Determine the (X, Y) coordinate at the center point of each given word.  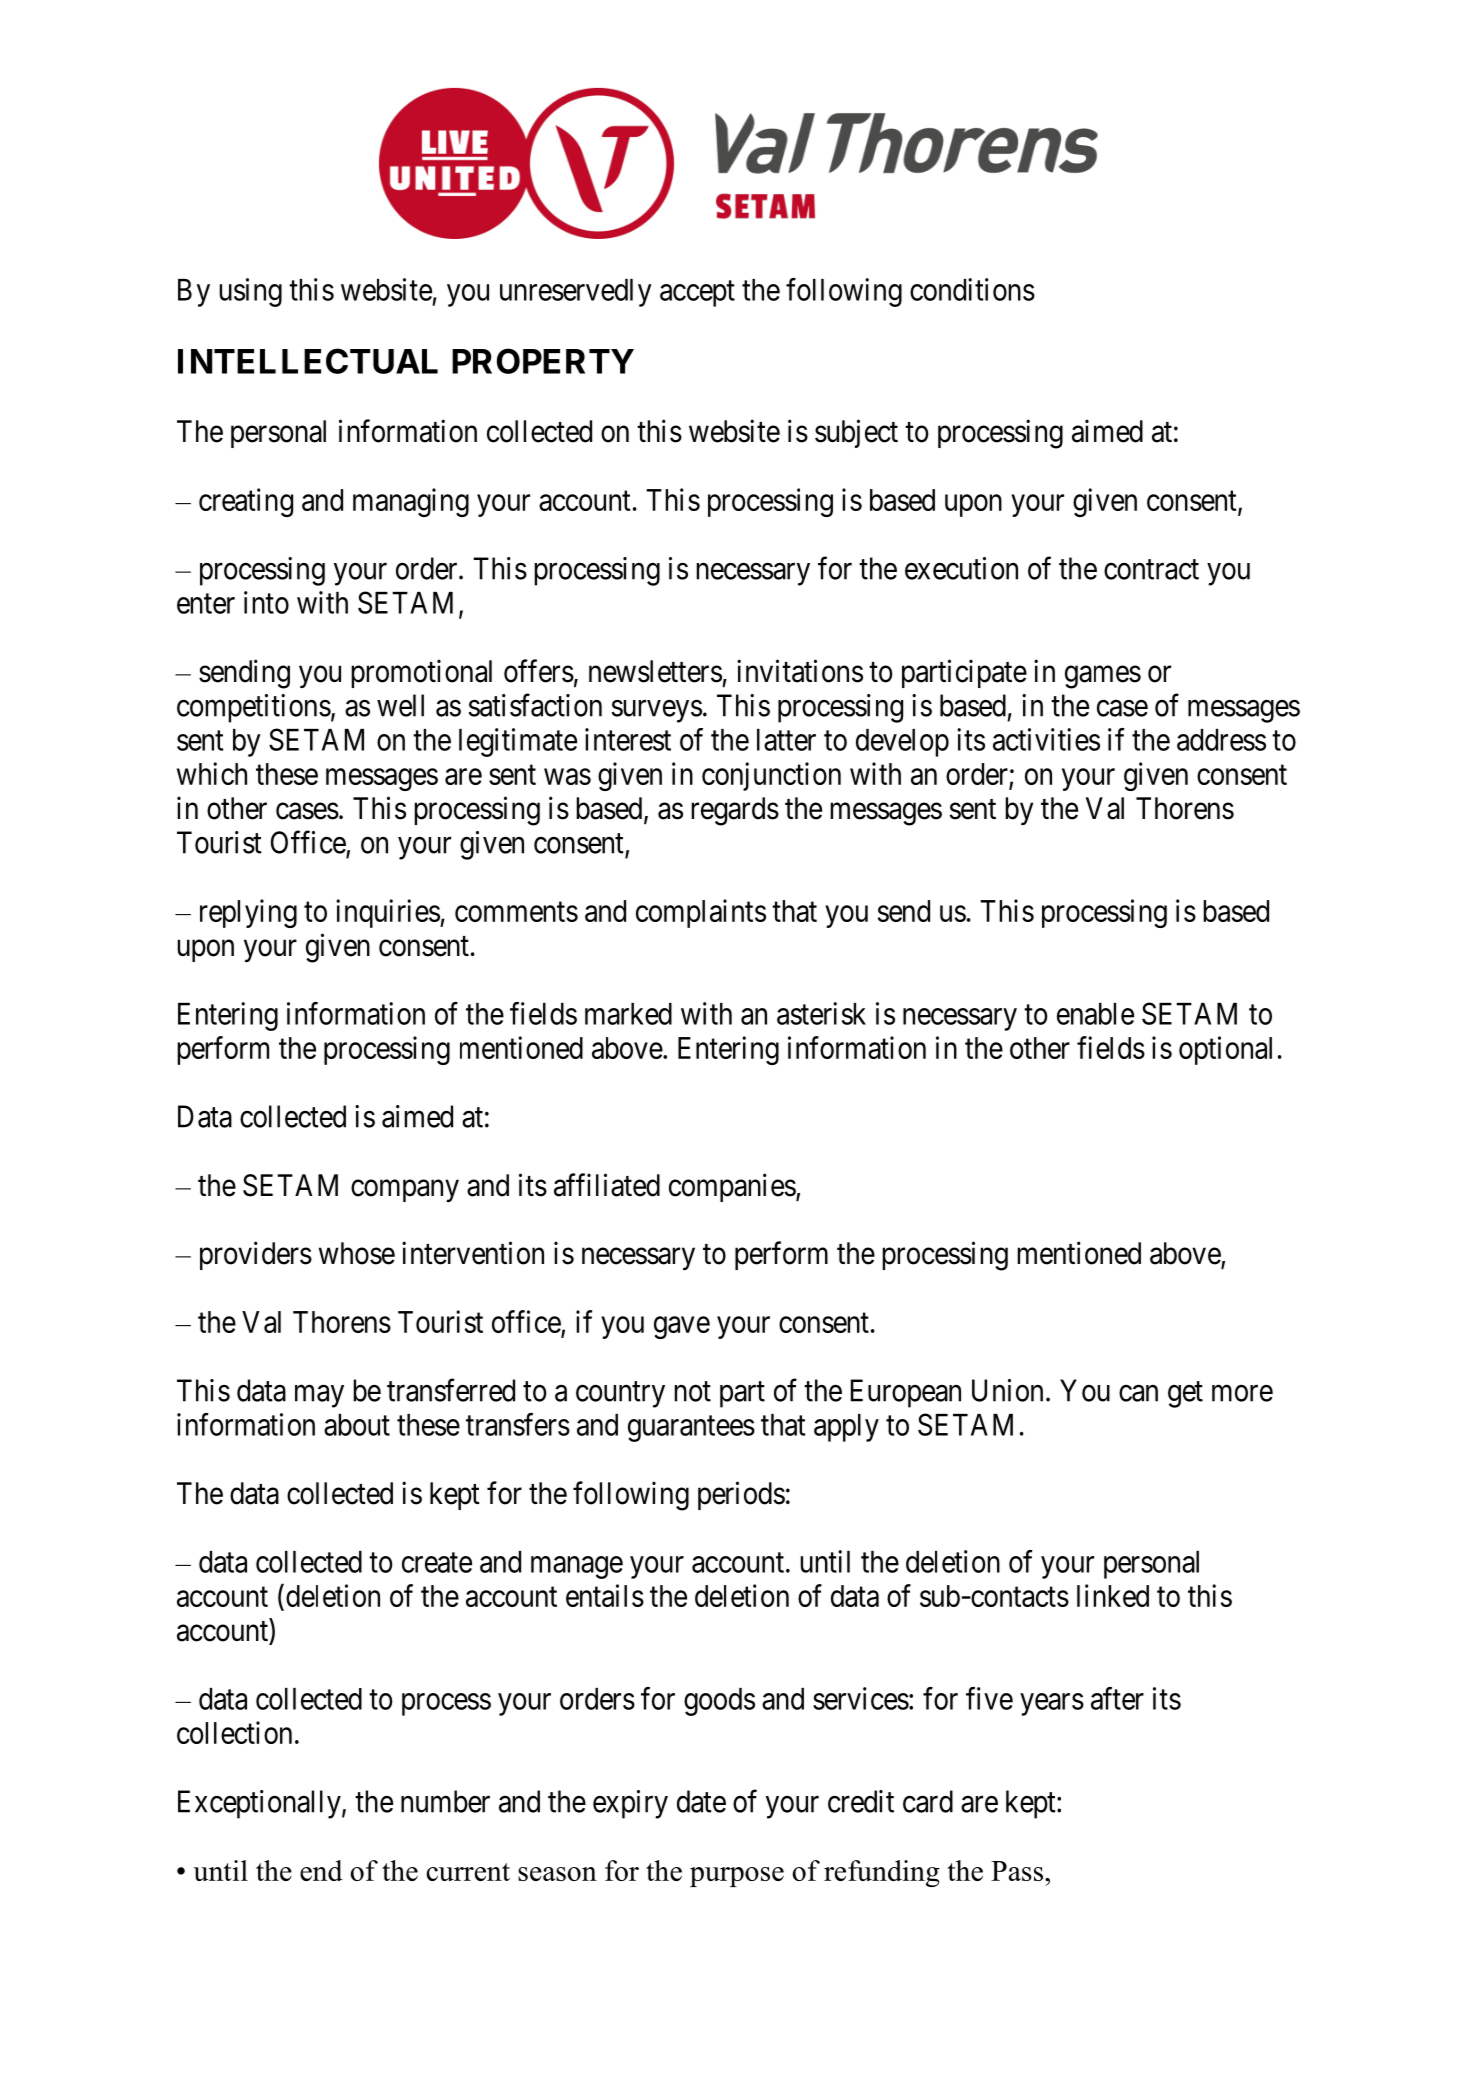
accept (697, 294)
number (445, 1801)
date (701, 1801)
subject (856, 433)
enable (1095, 1014)
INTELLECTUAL (308, 361)
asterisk (821, 1013)
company (405, 1191)
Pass (1017, 1871)
